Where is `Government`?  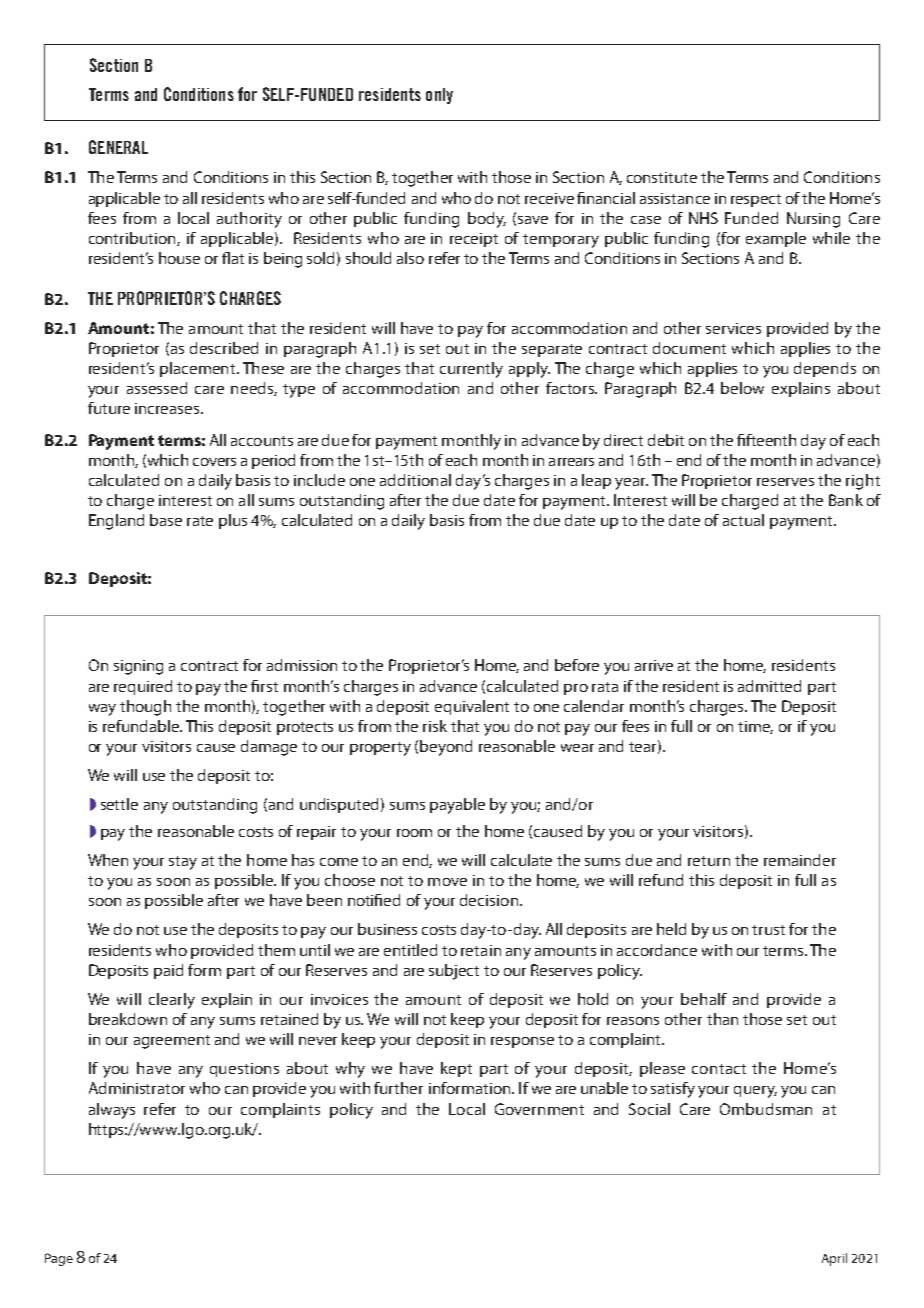 Government is located at coordinates (539, 1109).
